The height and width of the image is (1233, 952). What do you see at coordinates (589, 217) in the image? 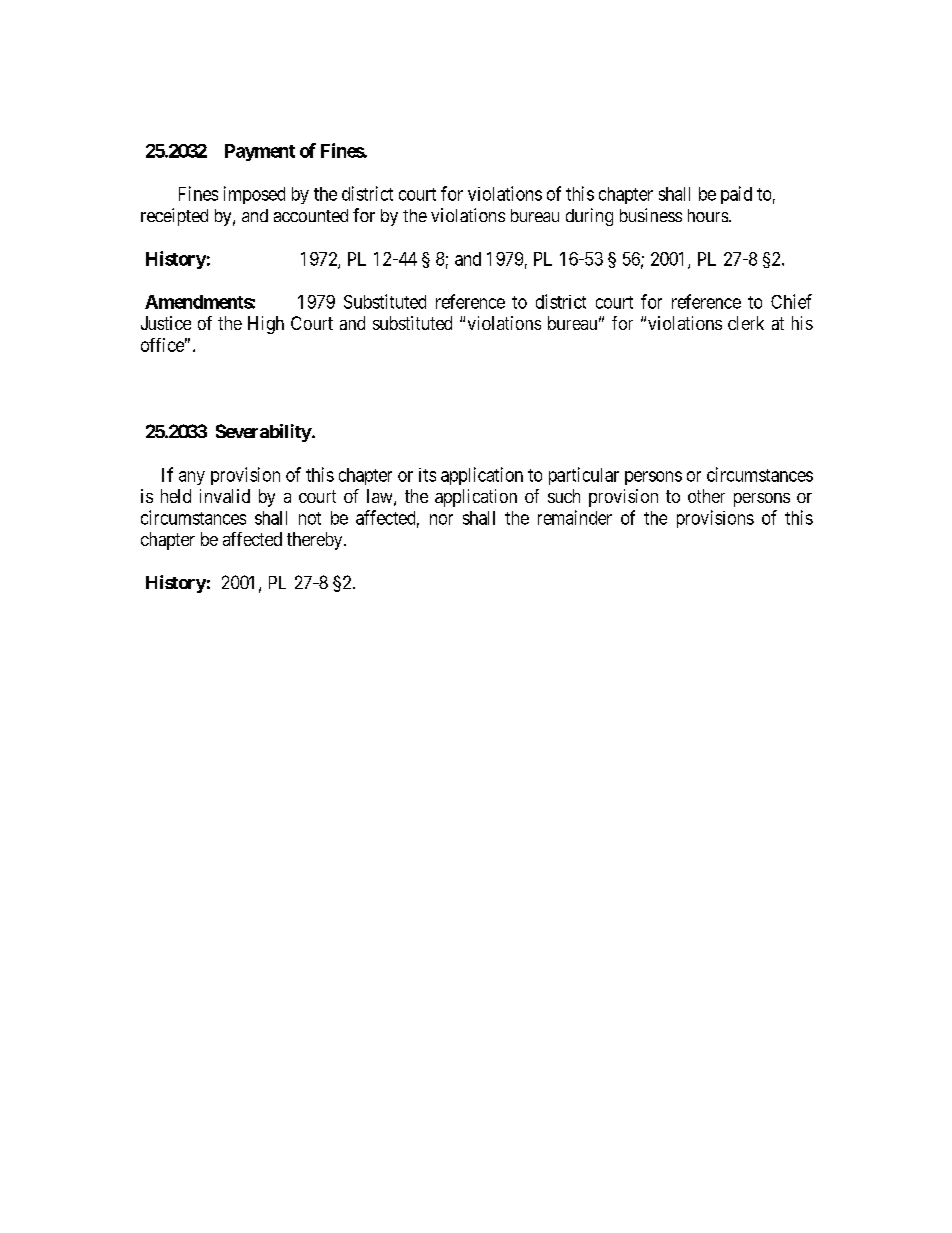
I see `during` at bounding box center [589, 217].
